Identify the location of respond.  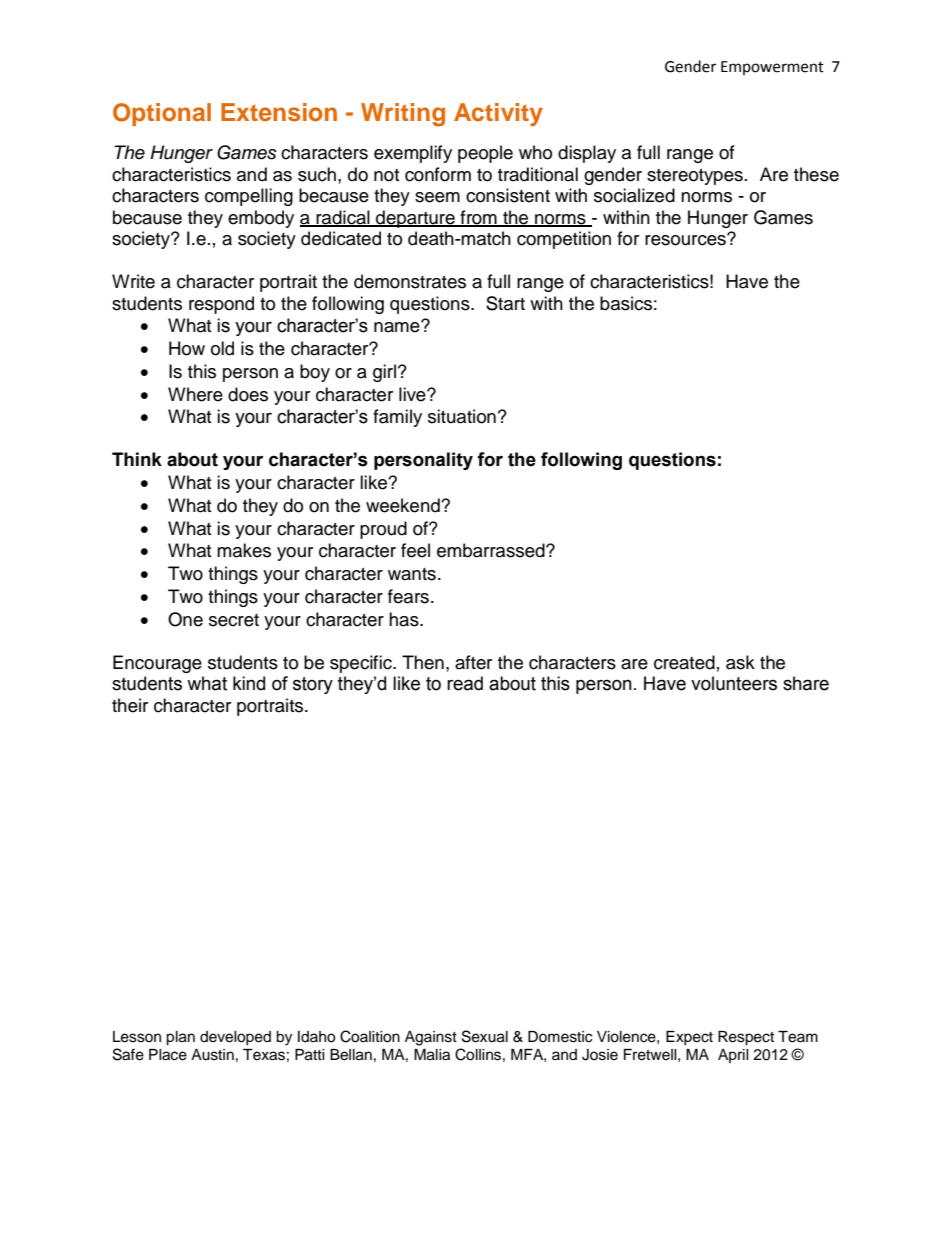
(221, 305).
